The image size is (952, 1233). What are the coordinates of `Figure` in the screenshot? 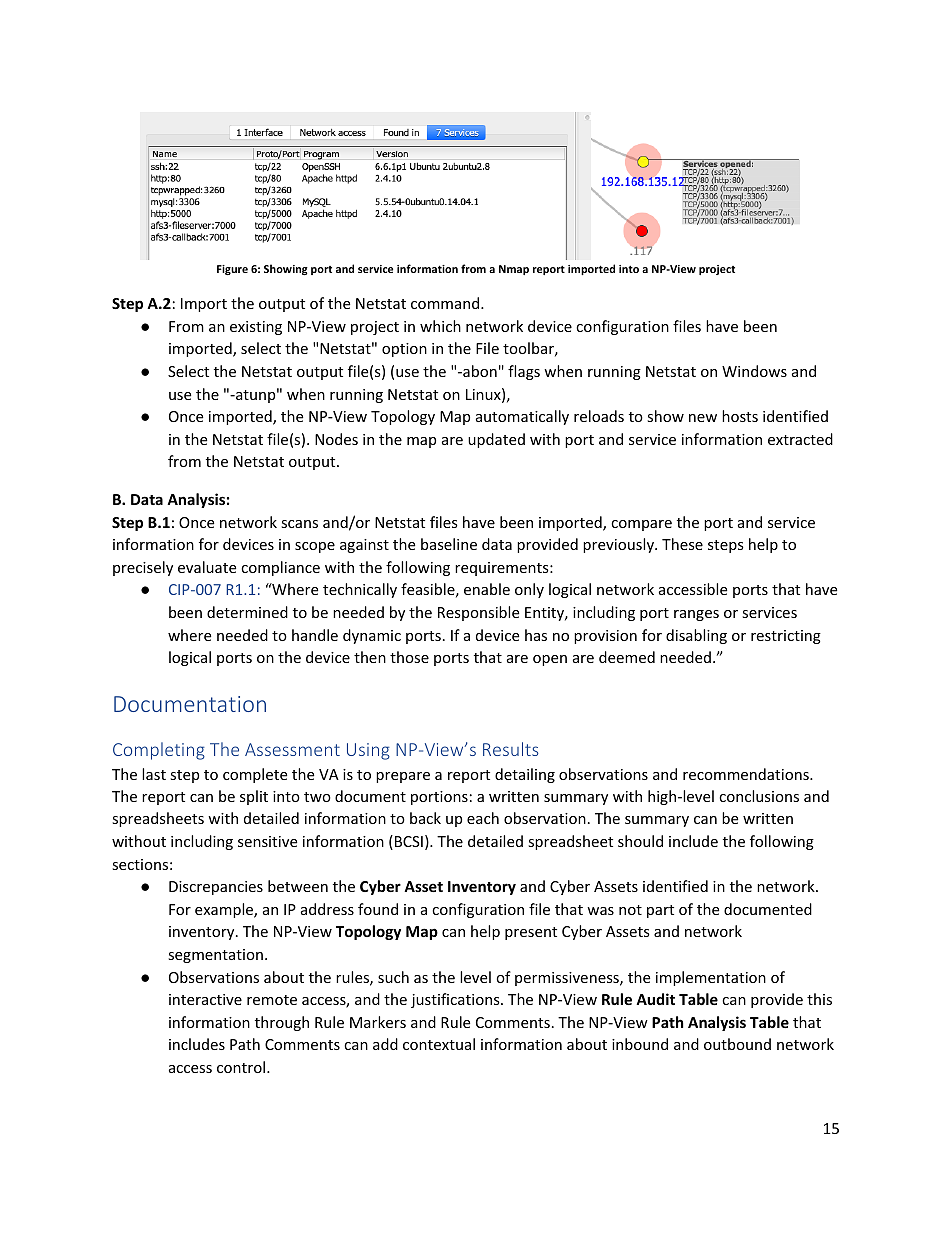 It's located at (232, 270).
